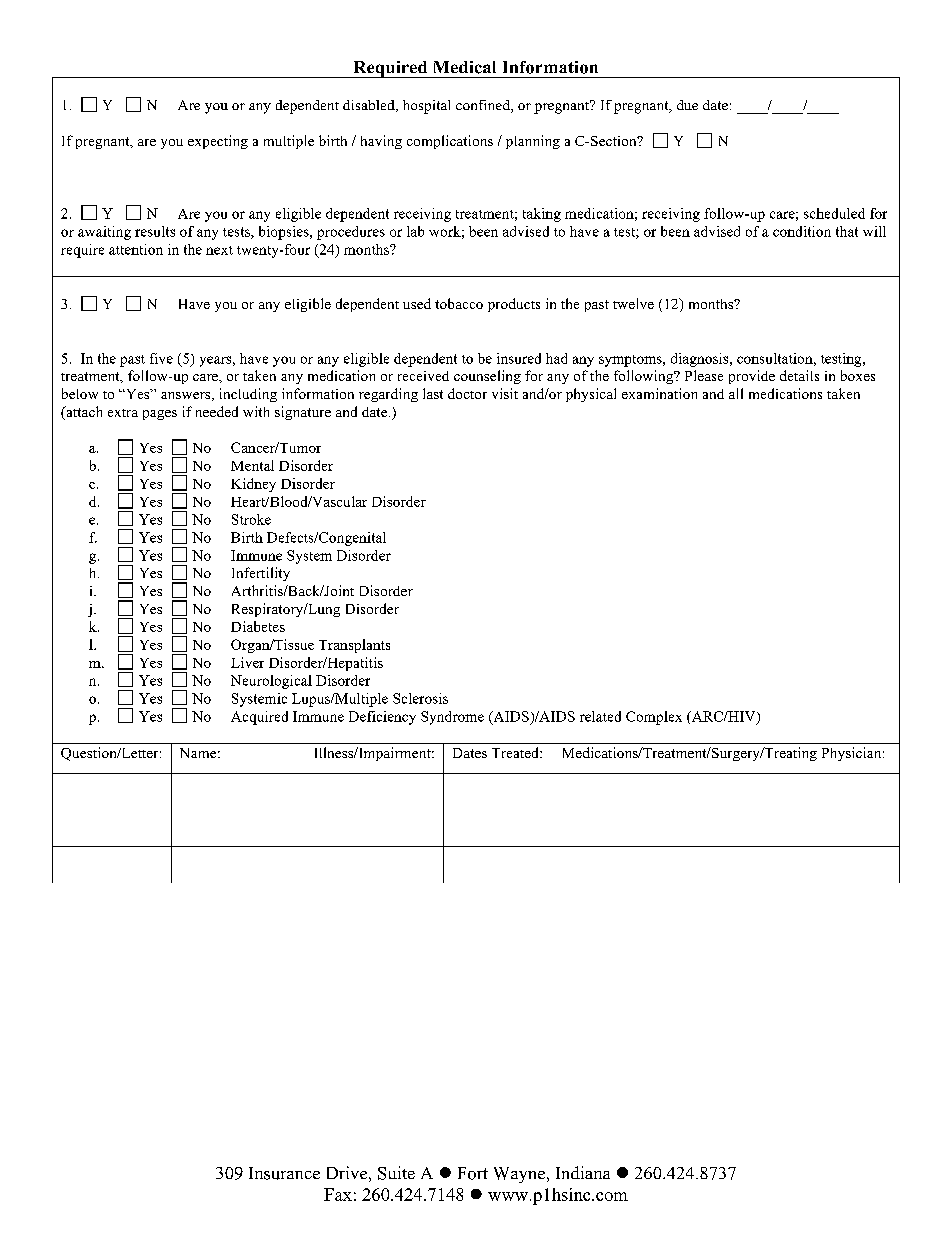  Describe the element at coordinates (420, 698) in the image. I see `Sclerosis` at that location.
